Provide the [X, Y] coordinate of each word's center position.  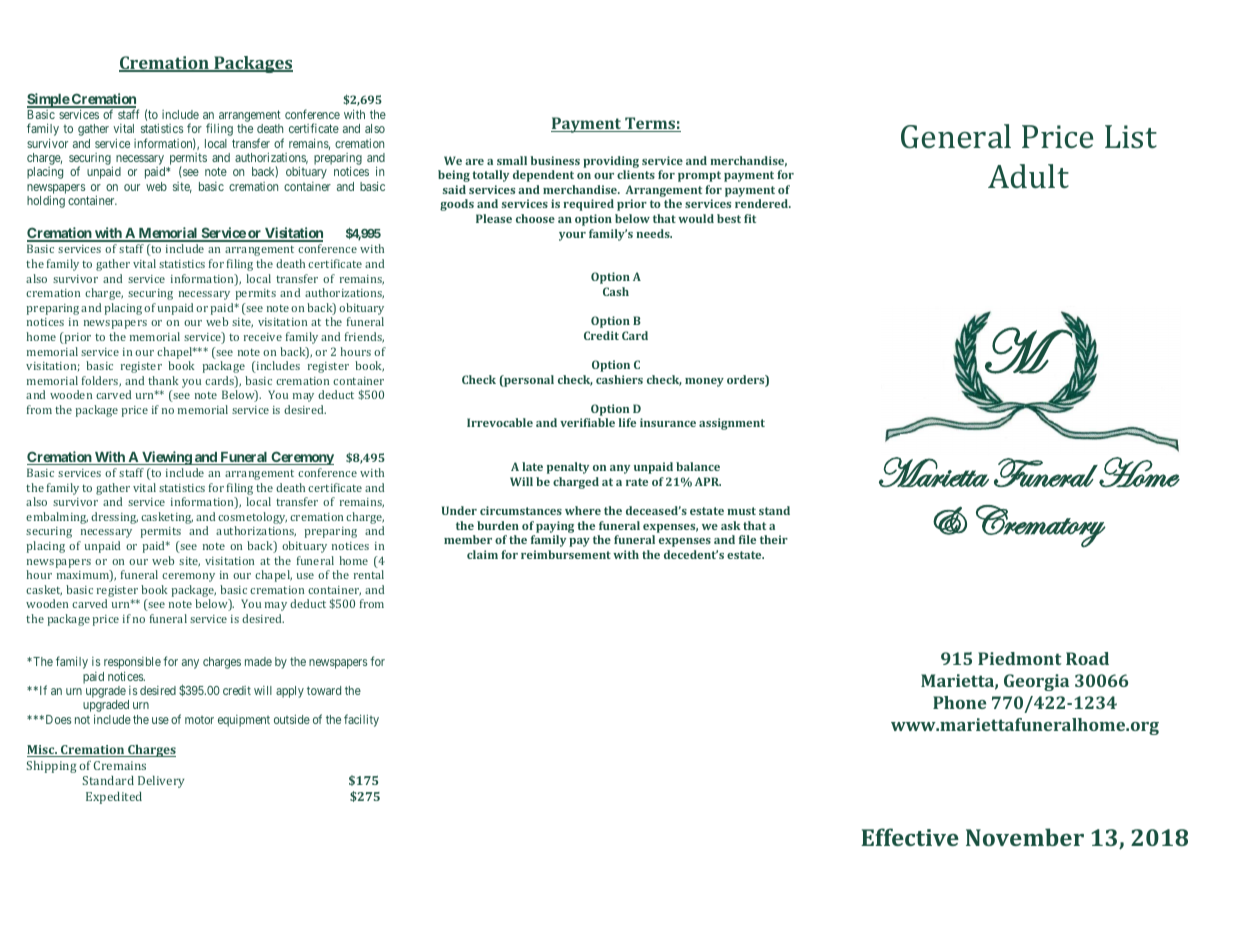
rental [369, 574]
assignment [732, 424]
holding [46, 201]
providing [611, 162]
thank [163, 380]
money [704, 382]
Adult [1028, 176]
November [1025, 837]
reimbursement [566, 554]
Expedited [114, 798]
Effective [910, 837]
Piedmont [1019, 658]
